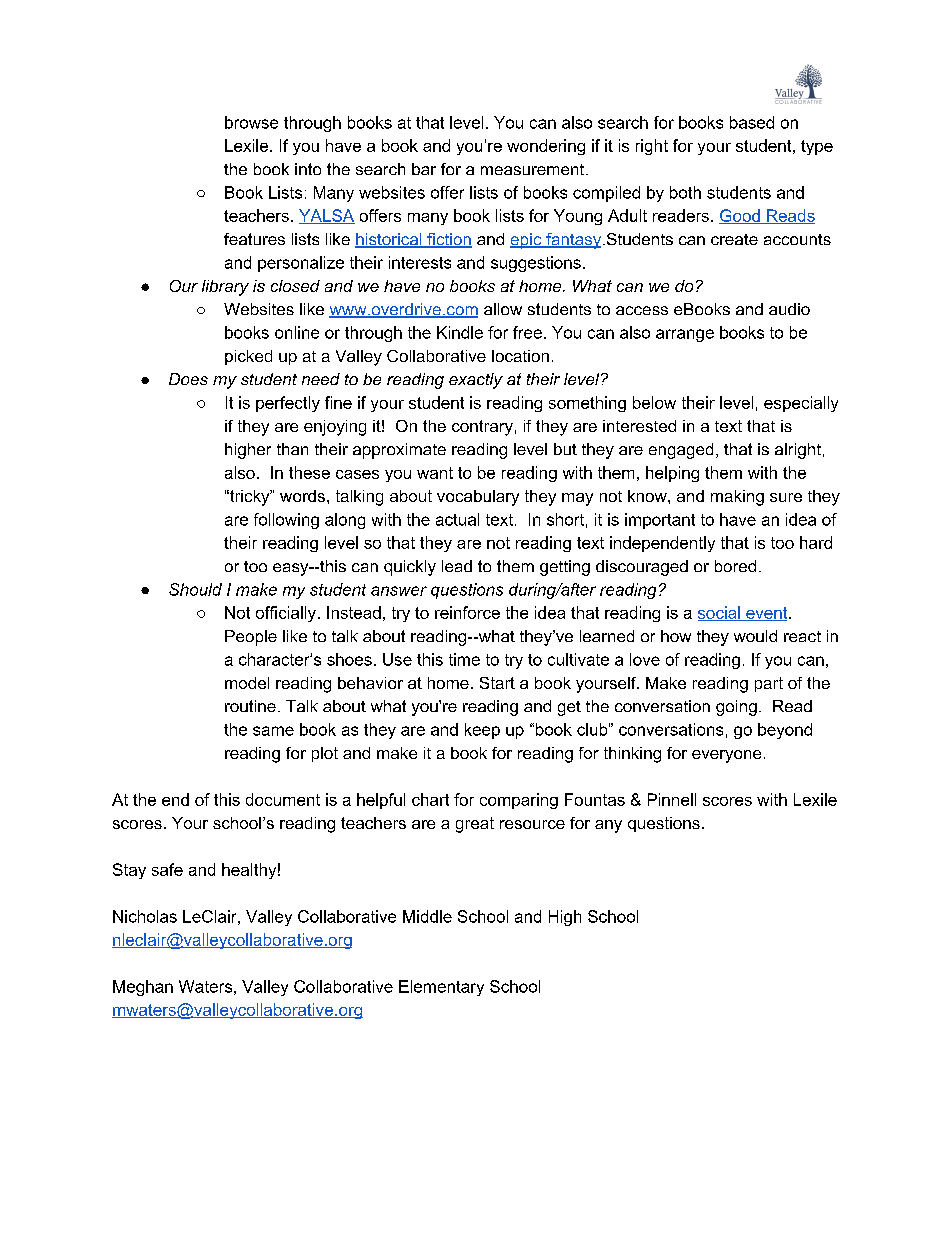  Describe the element at coordinates (752, 122) in the image. I see `based` at that location.
